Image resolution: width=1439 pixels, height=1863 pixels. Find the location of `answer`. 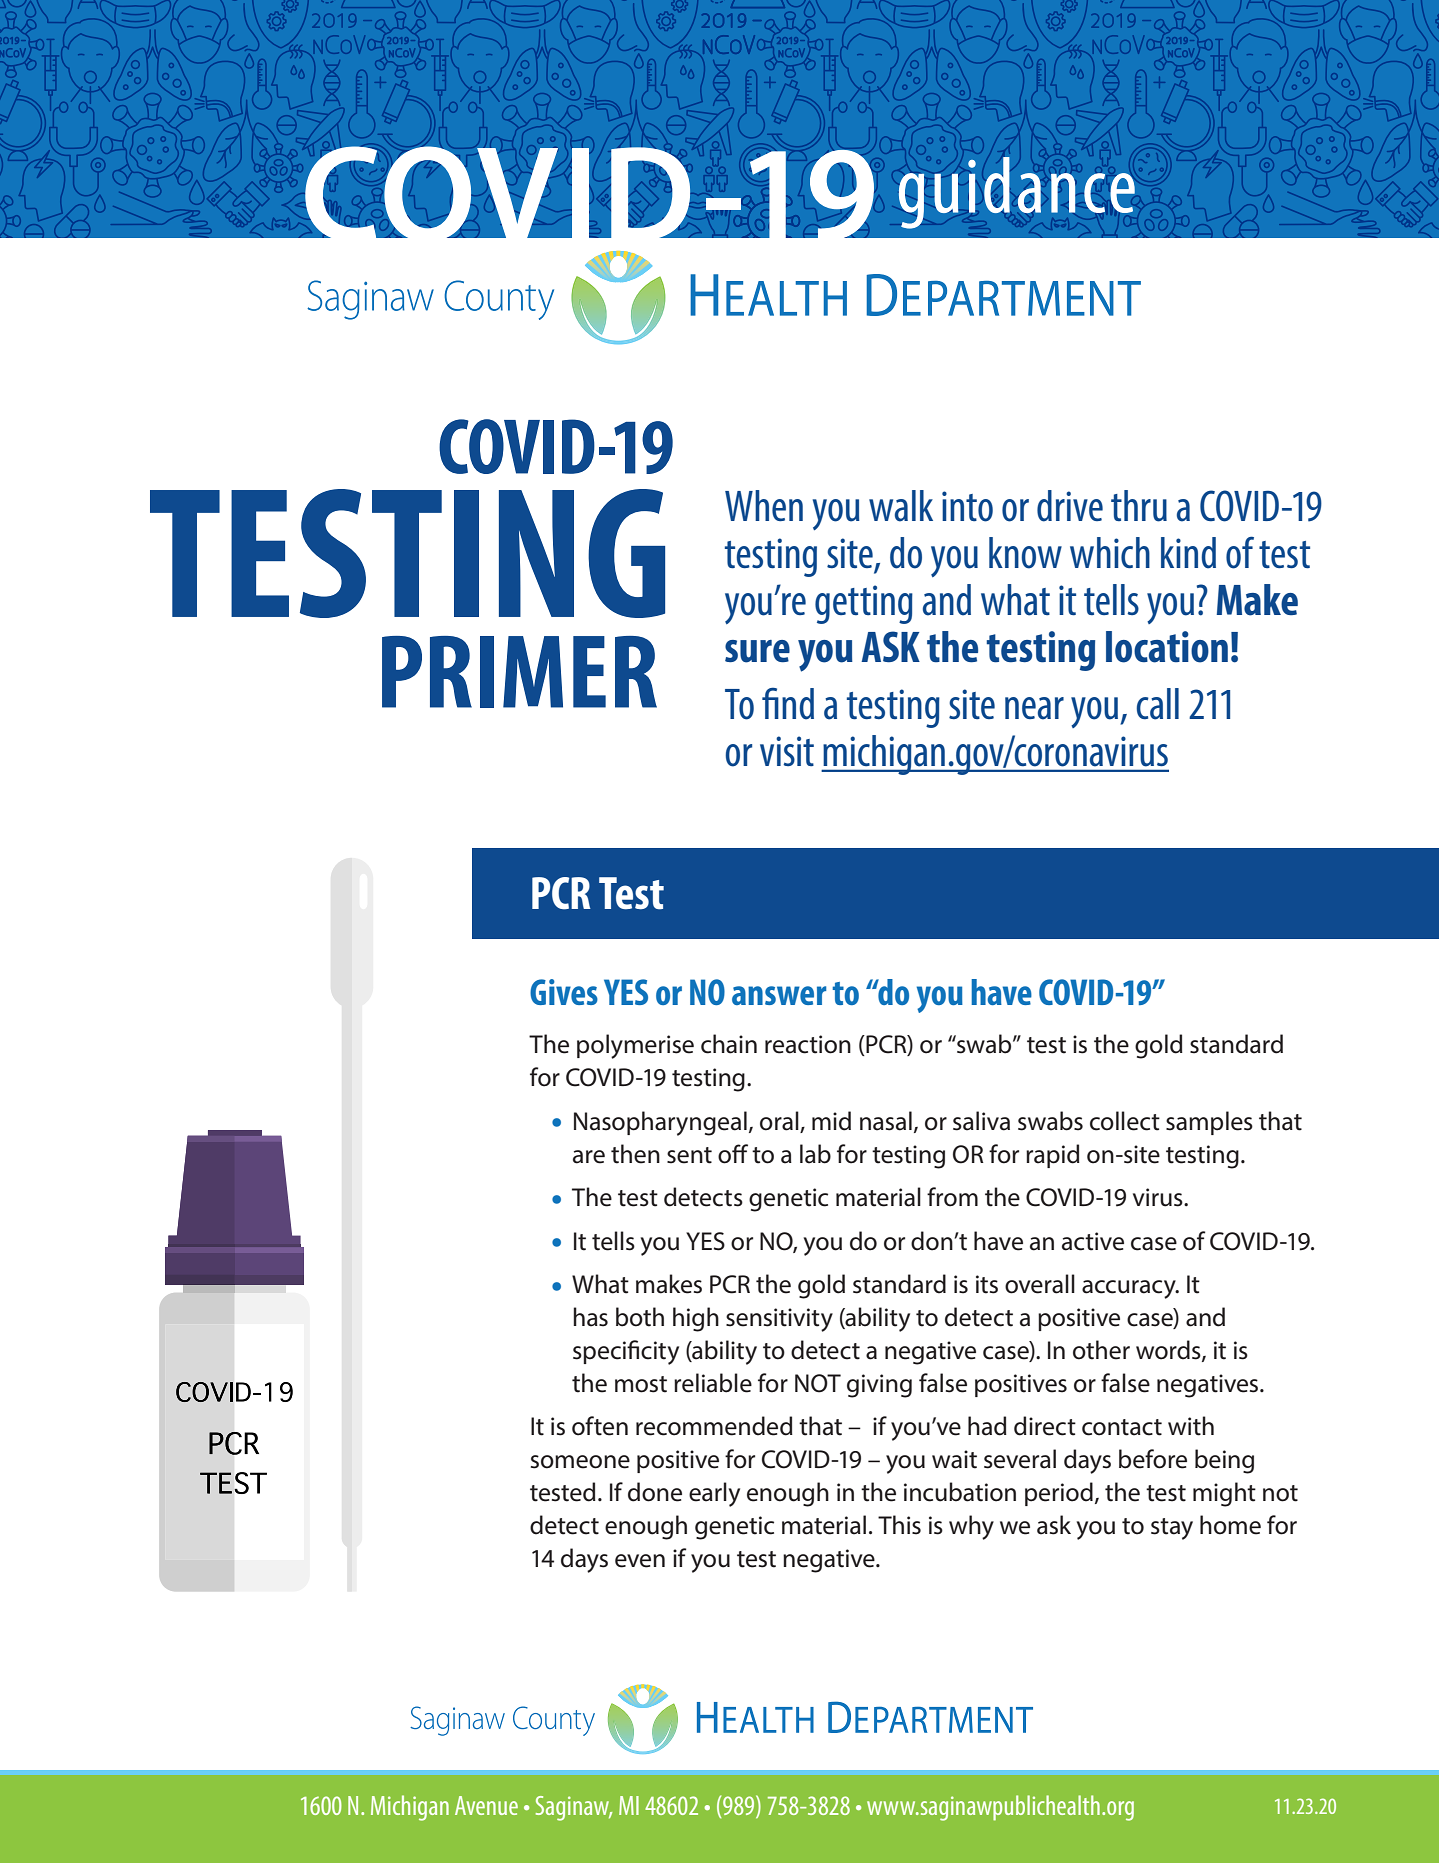

answer is located at coordinates (779, 995).
